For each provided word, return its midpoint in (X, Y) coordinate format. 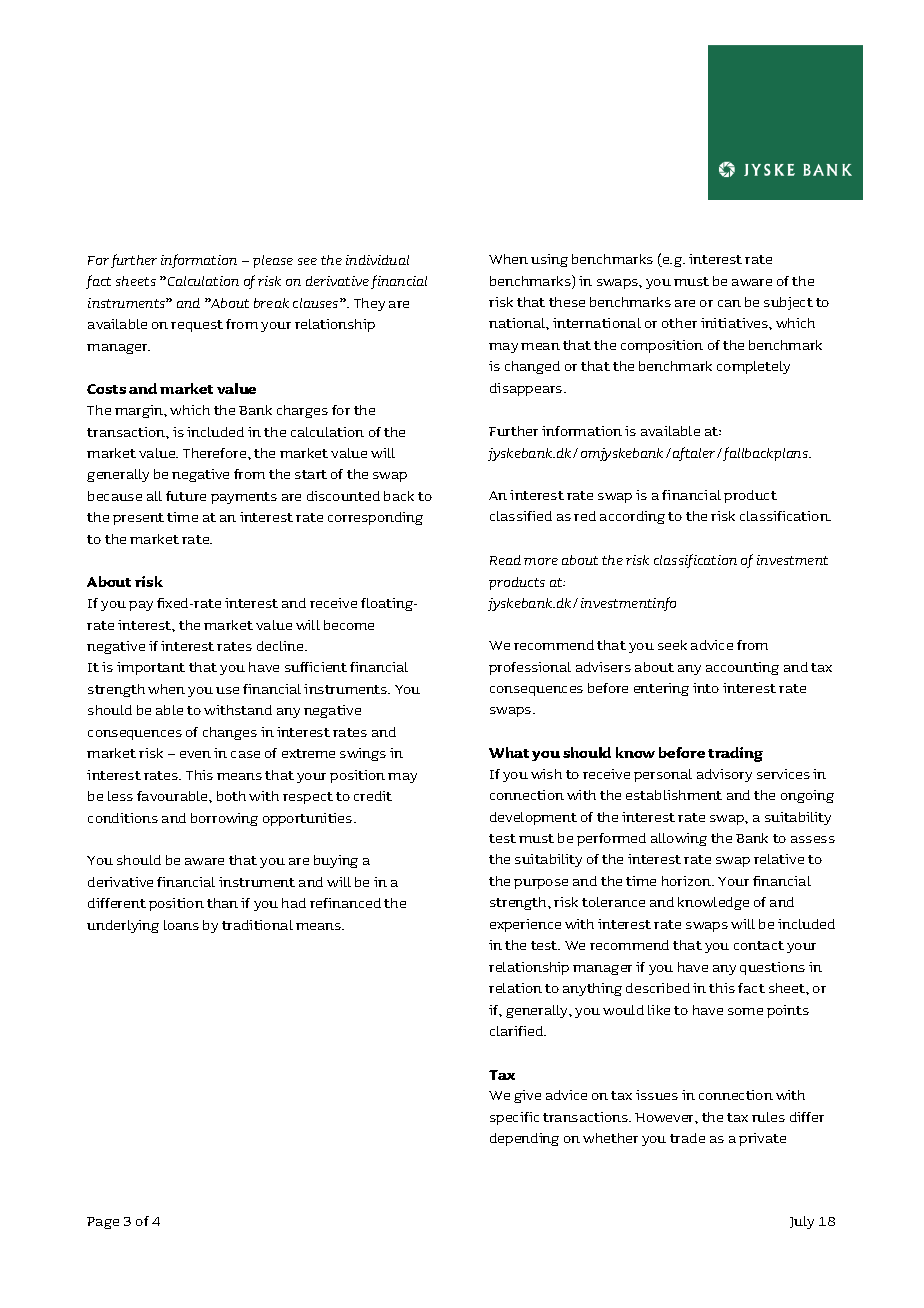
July (802, 1222)
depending (524, 1139)
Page (103, 1223)
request (197, 326)
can (729, 303)
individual (377, 260)
